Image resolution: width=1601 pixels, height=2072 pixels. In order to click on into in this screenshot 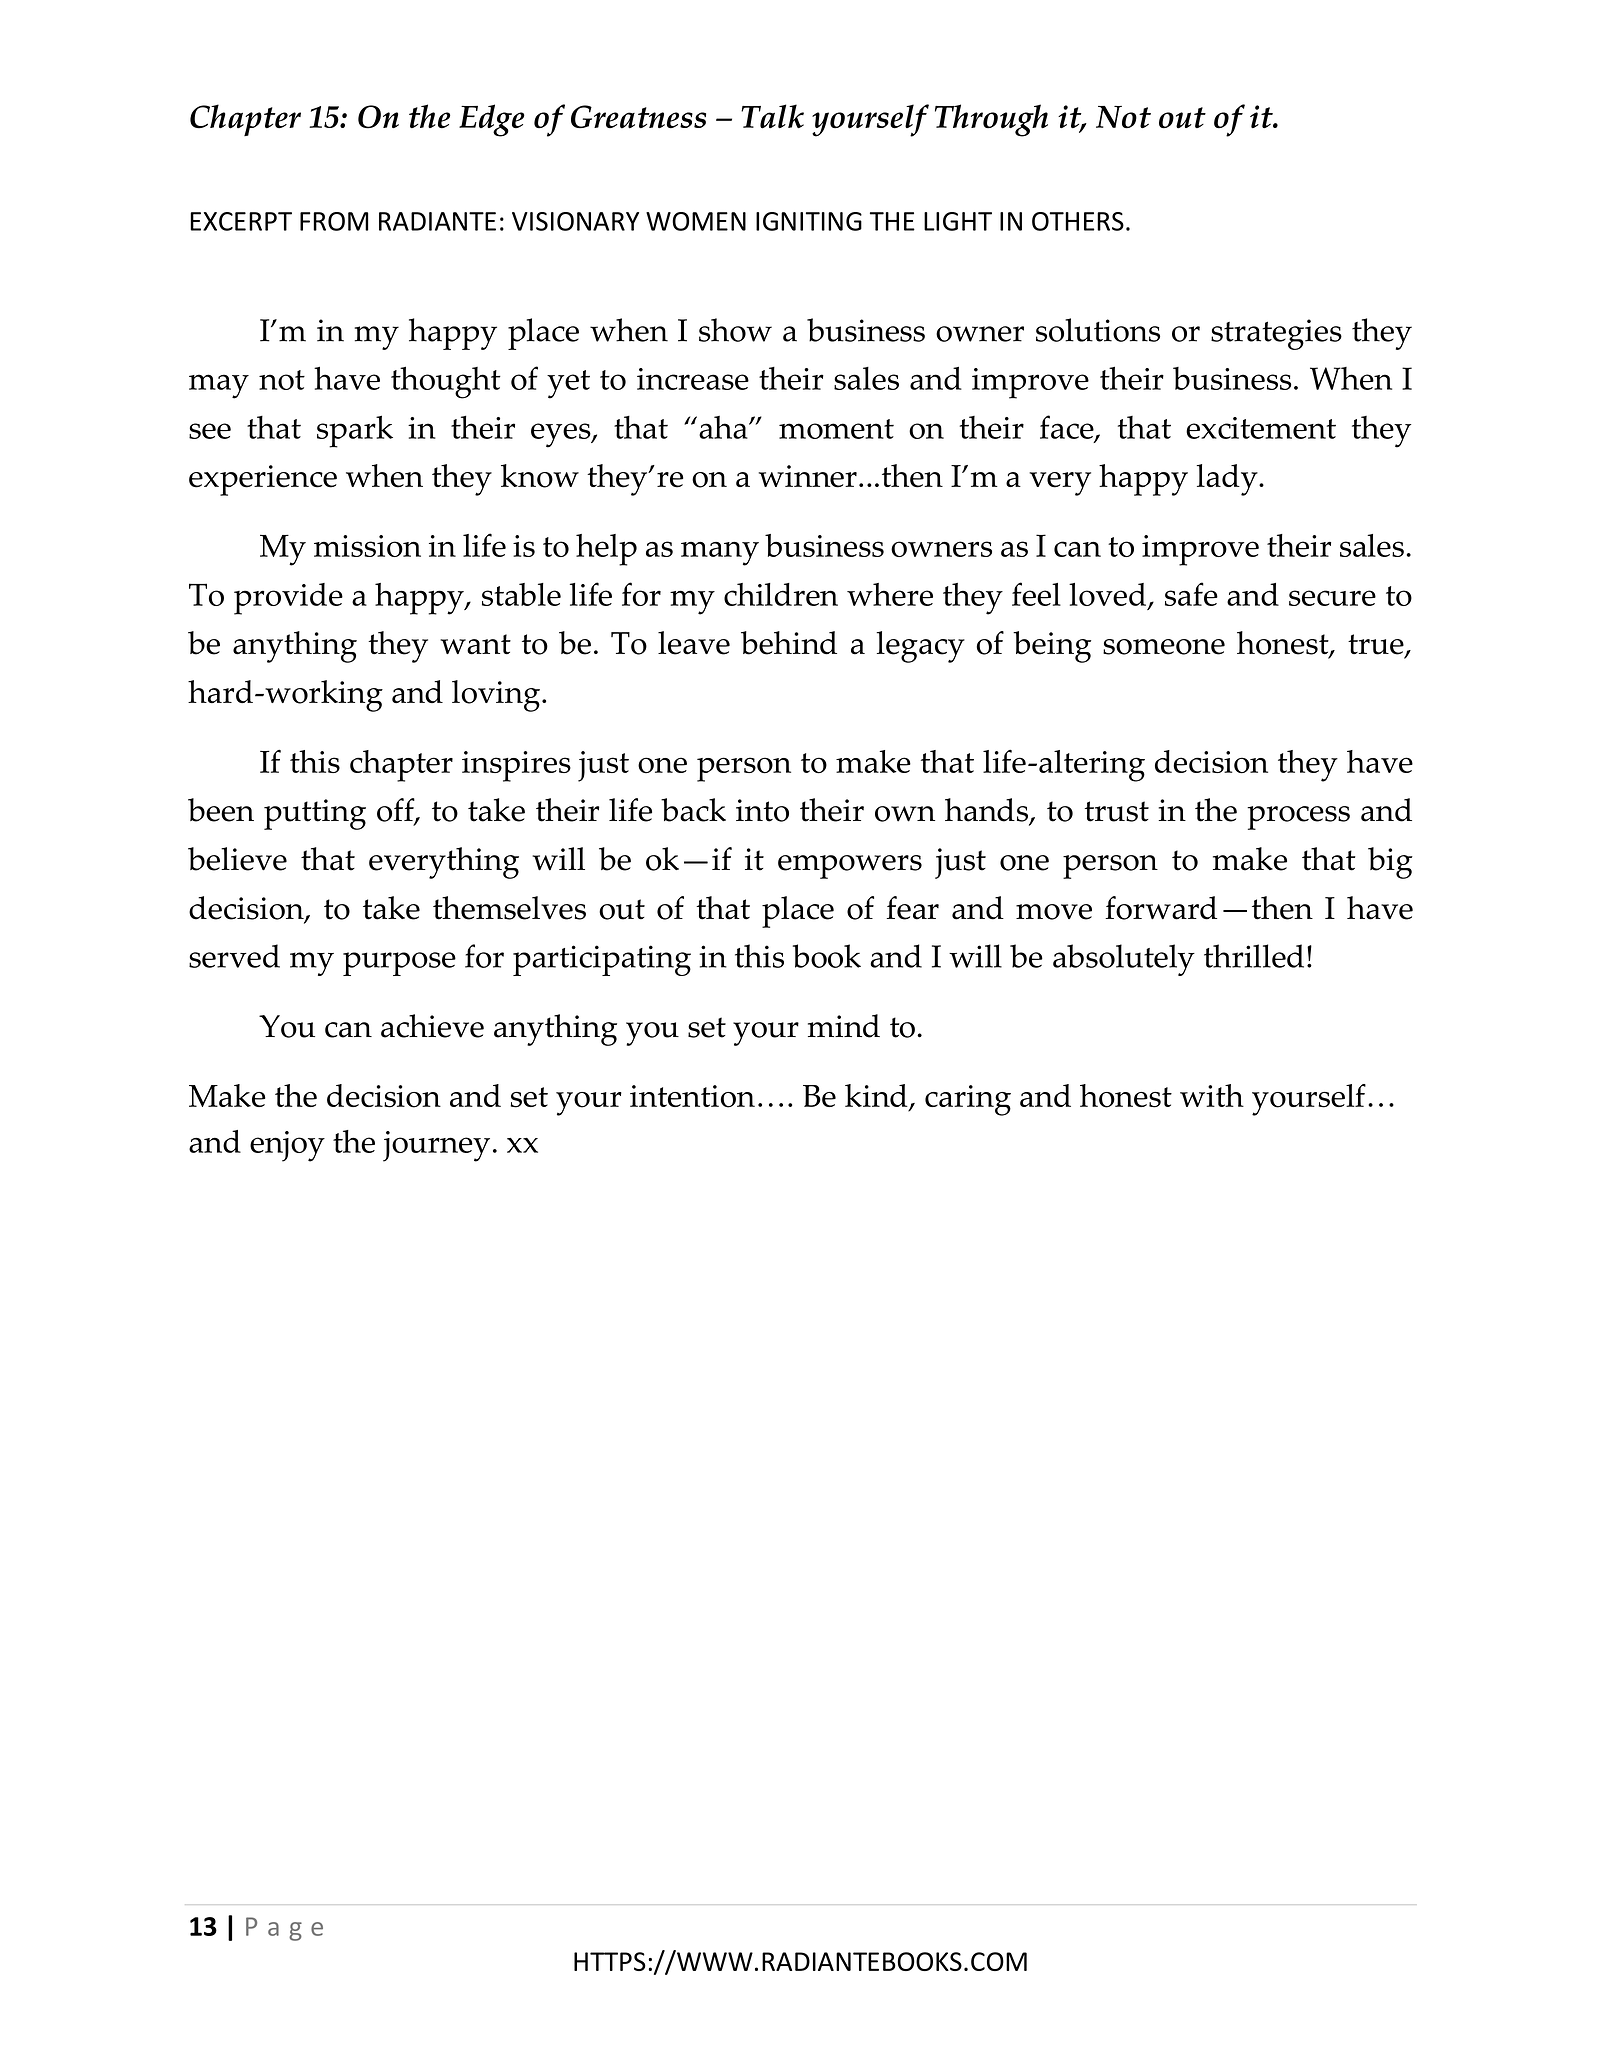, I will do `click(762, 810)`.
